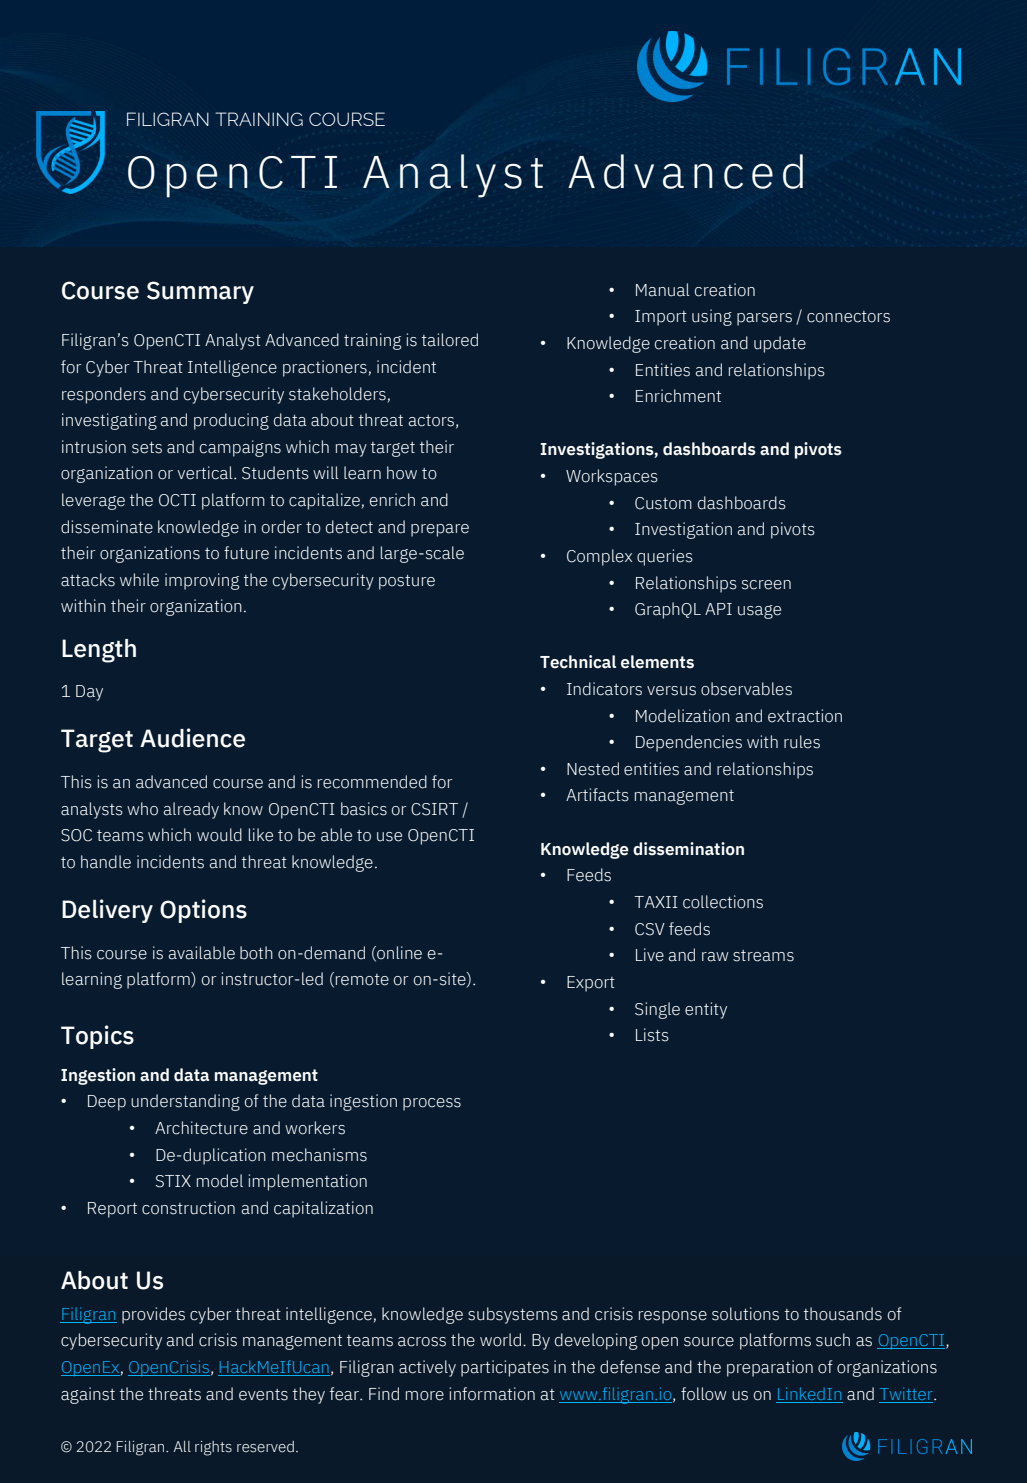  Describe the element at coordinates (805, 716) in the image. I see `extraction` at that location.
